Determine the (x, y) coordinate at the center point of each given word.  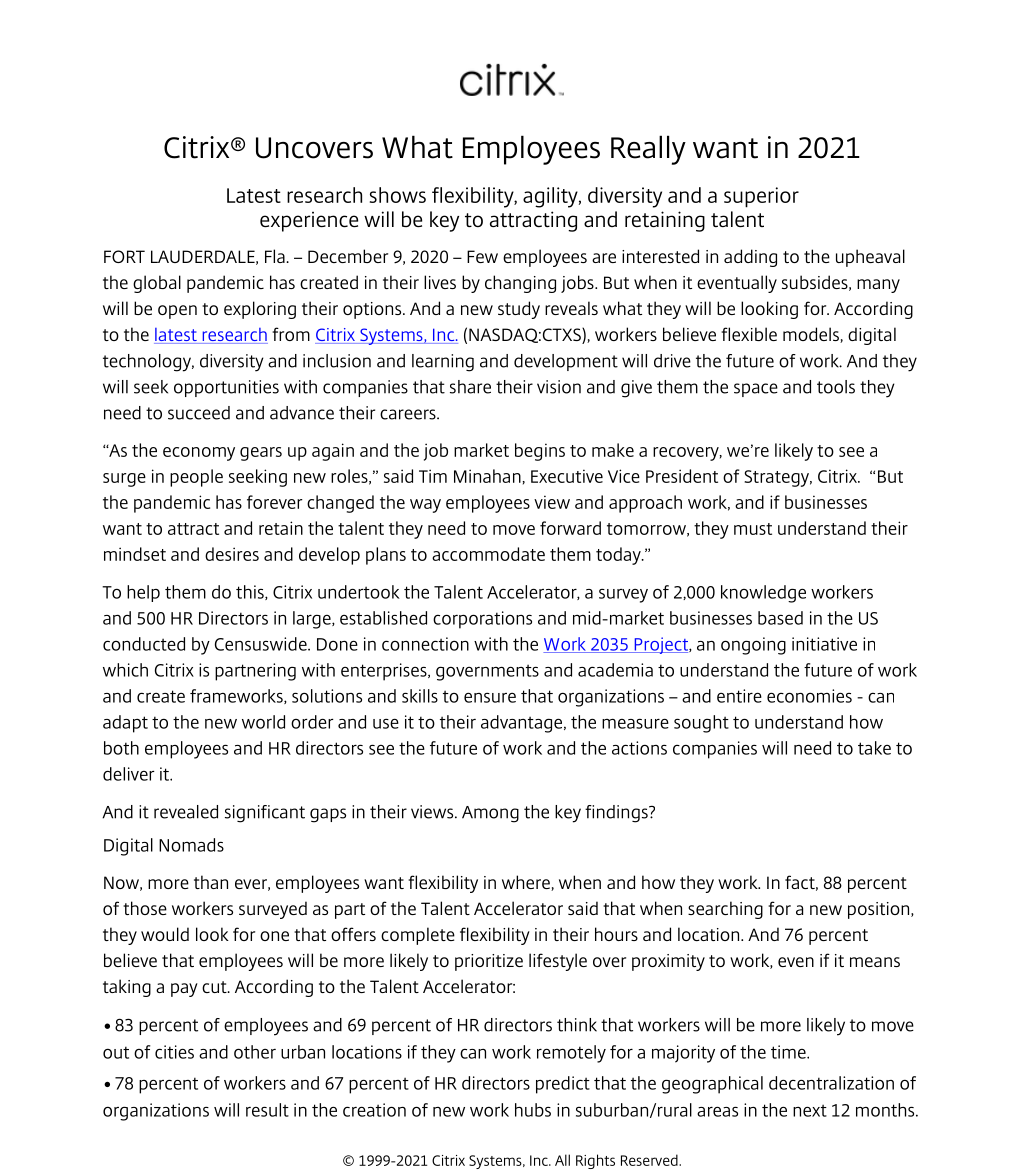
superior (761, 197)
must (753, 529)
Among (490, 814)
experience (309, 222)
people (196, 478)
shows (398, 195)
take (874, 748)
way (425, 506)
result (267, 1110)
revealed (186, 812)
